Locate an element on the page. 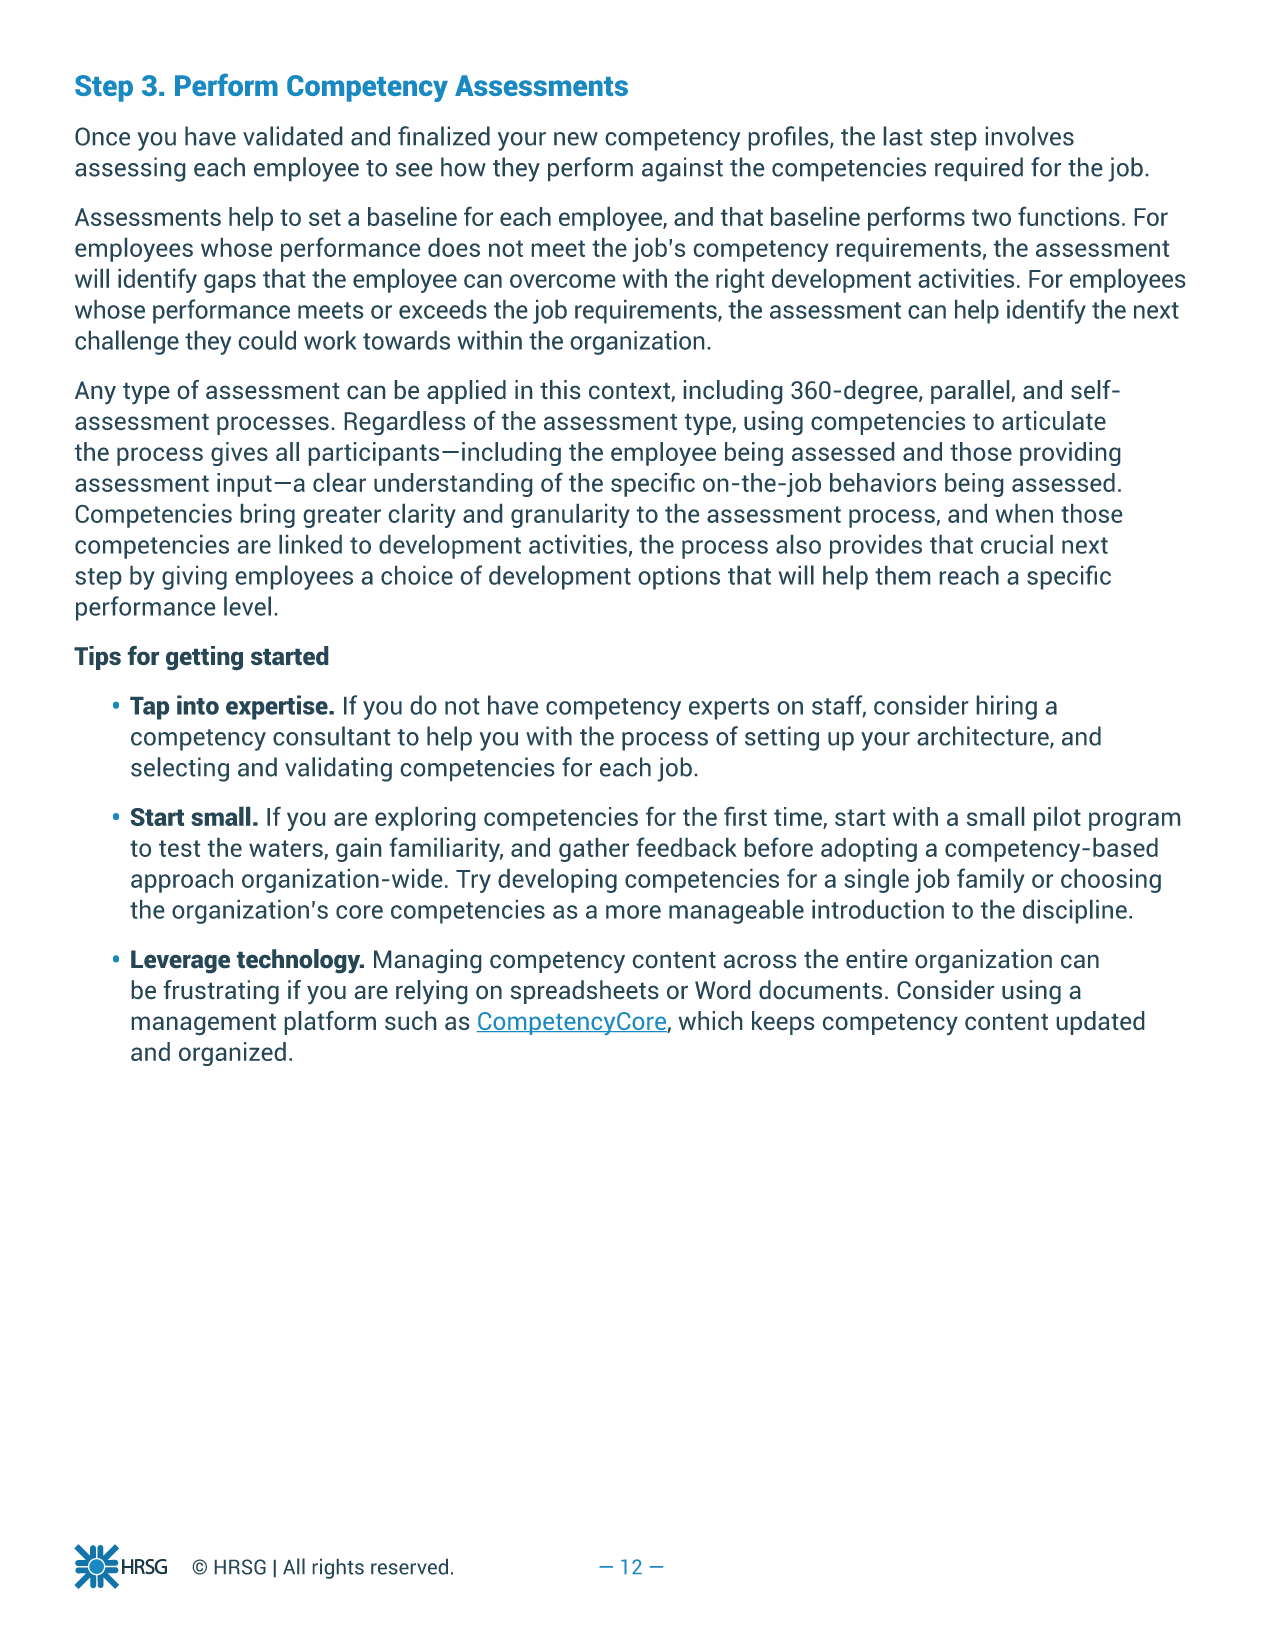  granularity is located at coordinates (570, 516).
